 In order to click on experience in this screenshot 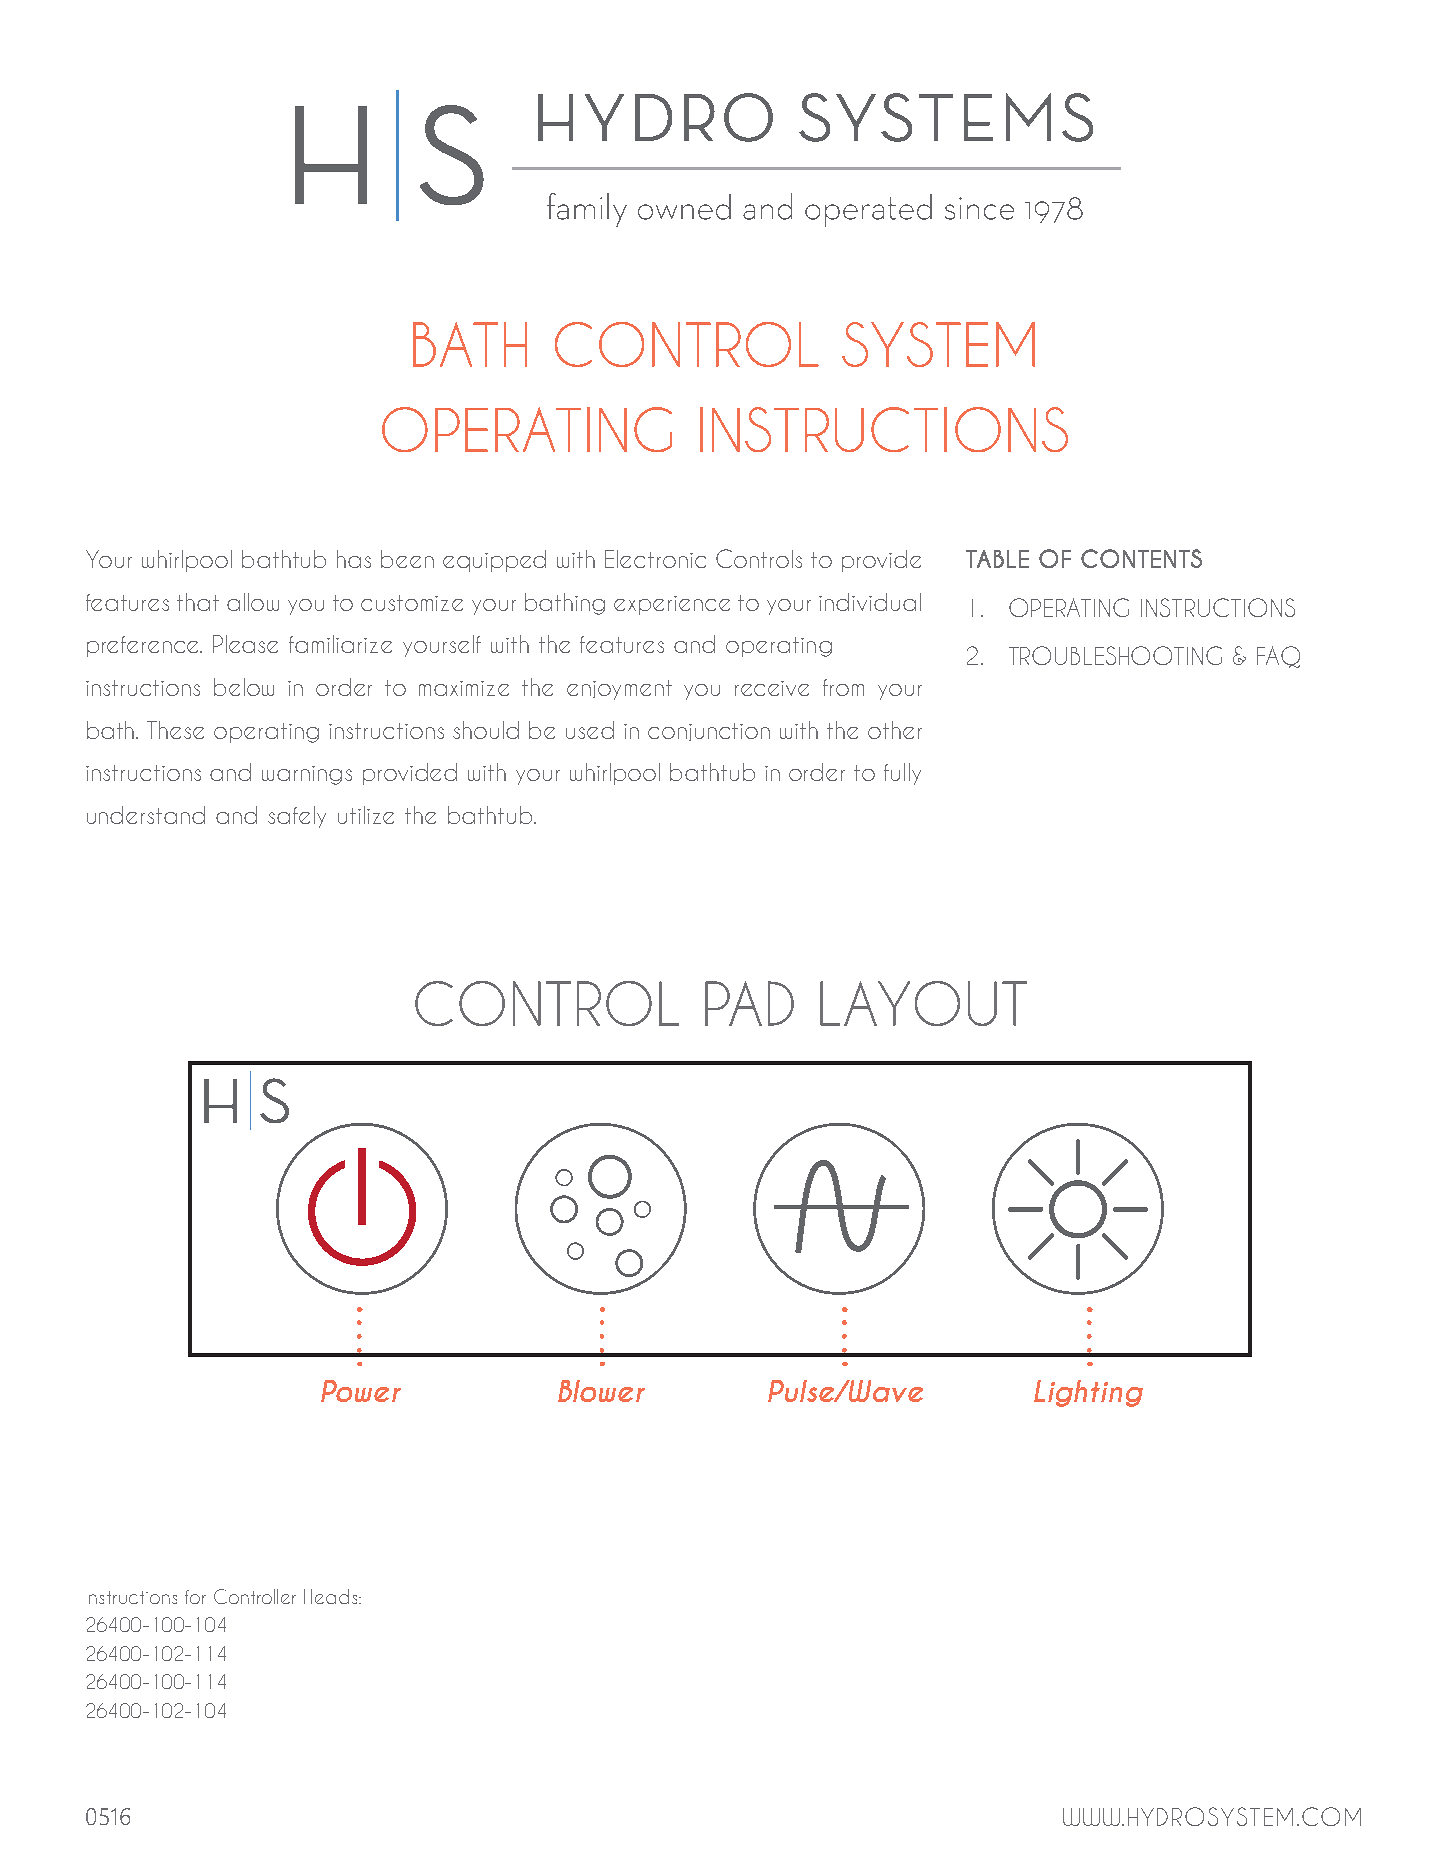, I will do `click(672, 605)`.
